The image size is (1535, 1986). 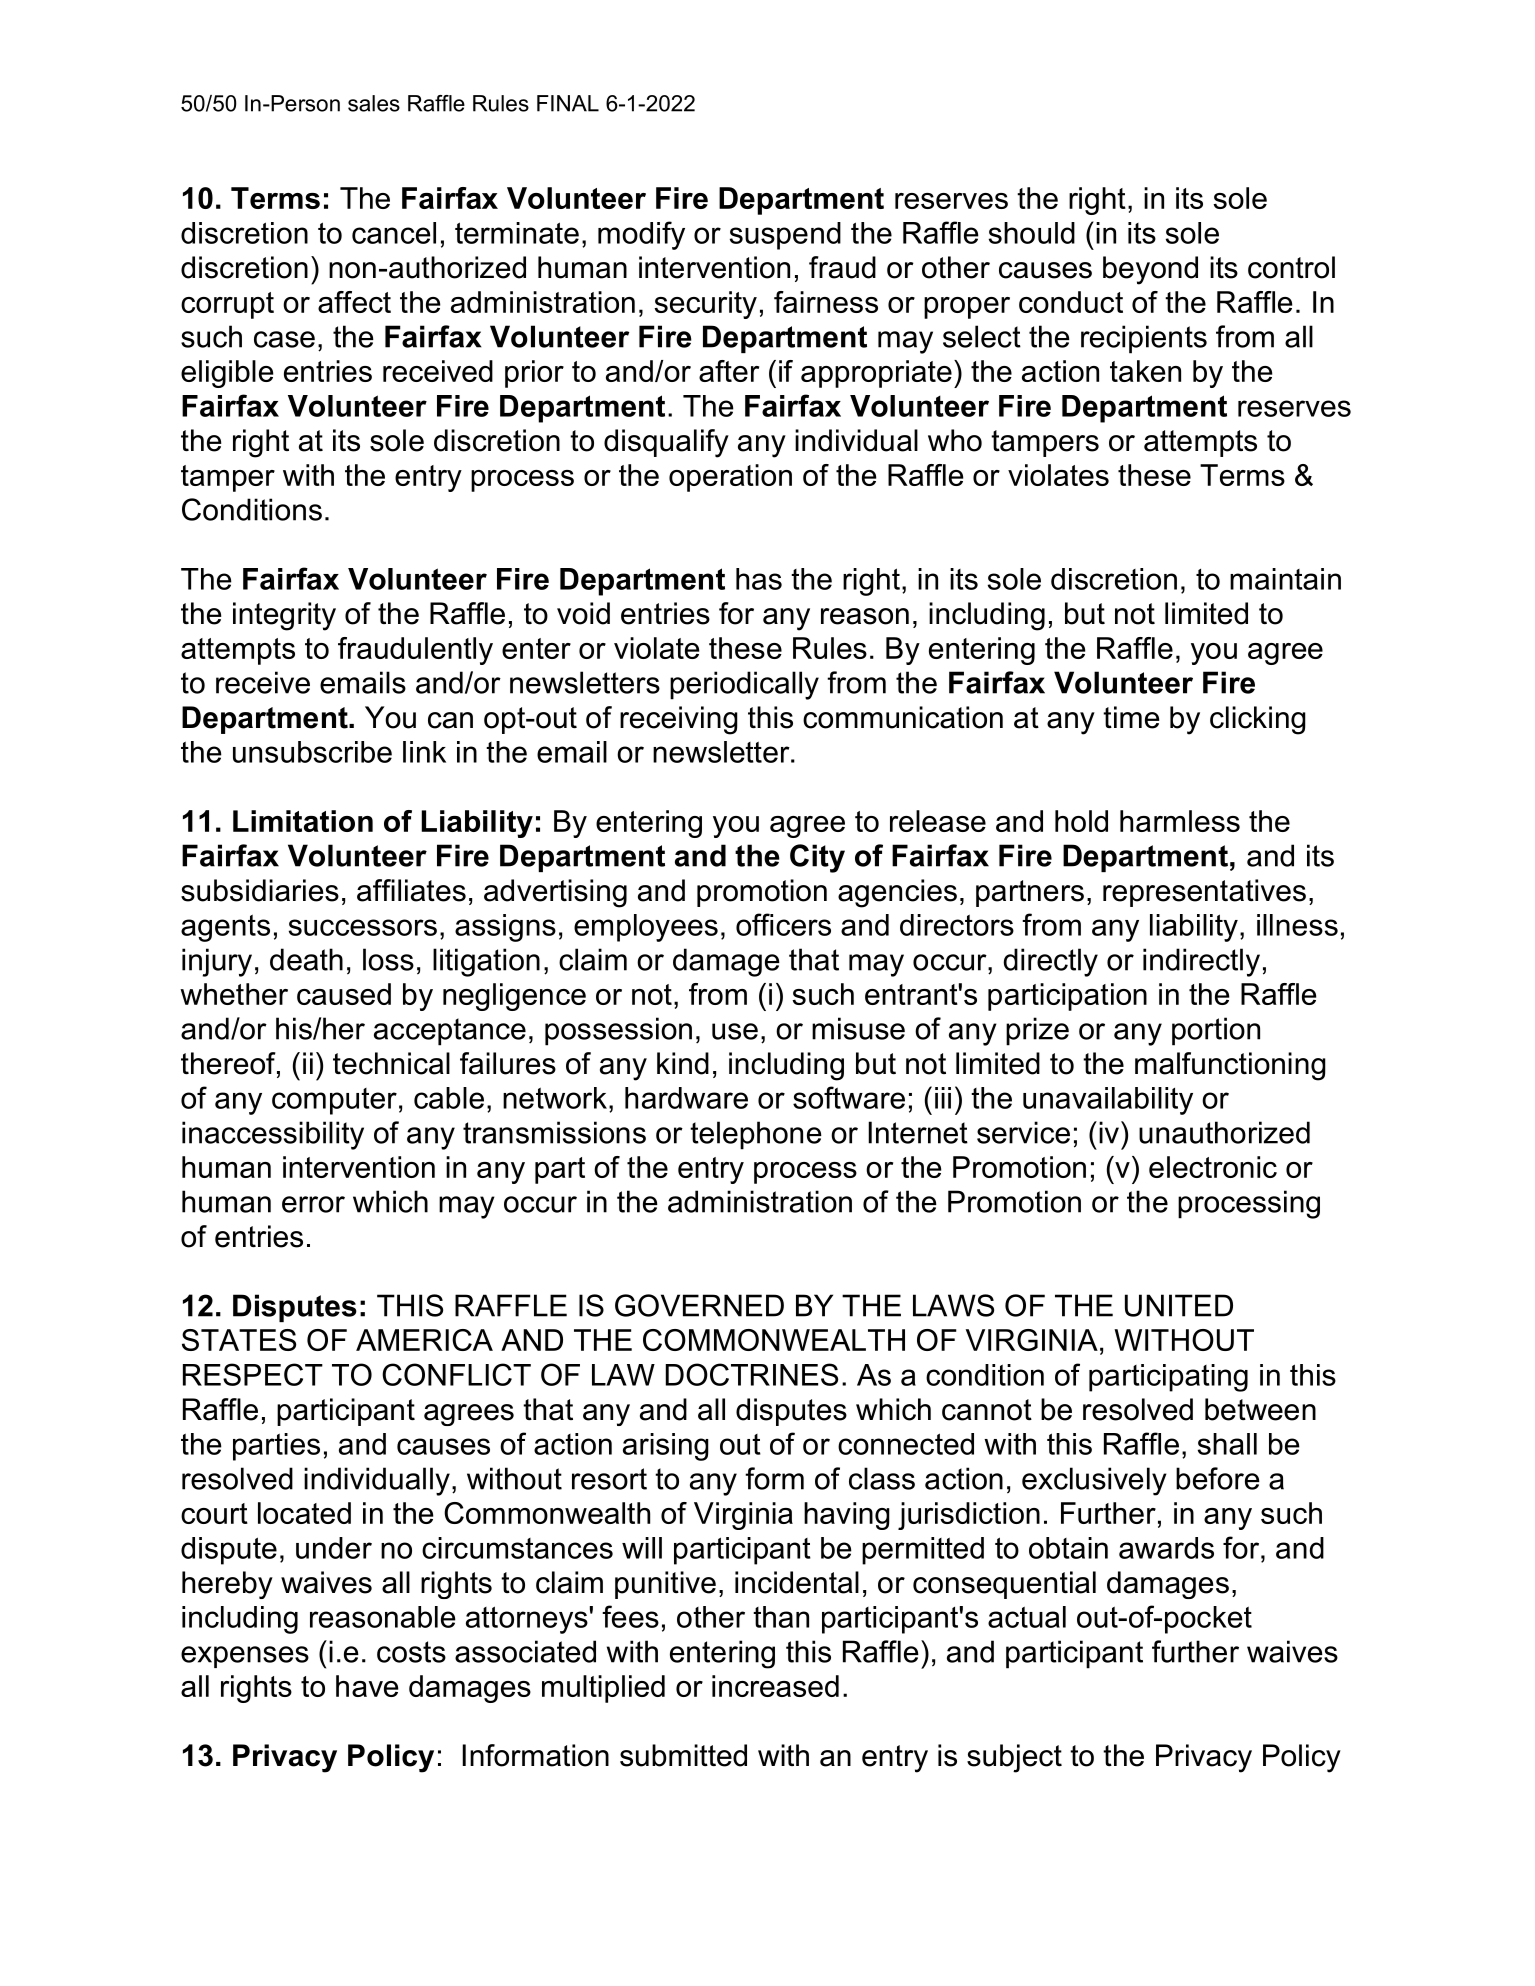 What do you see at coordinates (785, 236) in the screenshot?
I see `suspend` at bounding box center [785, 236].
